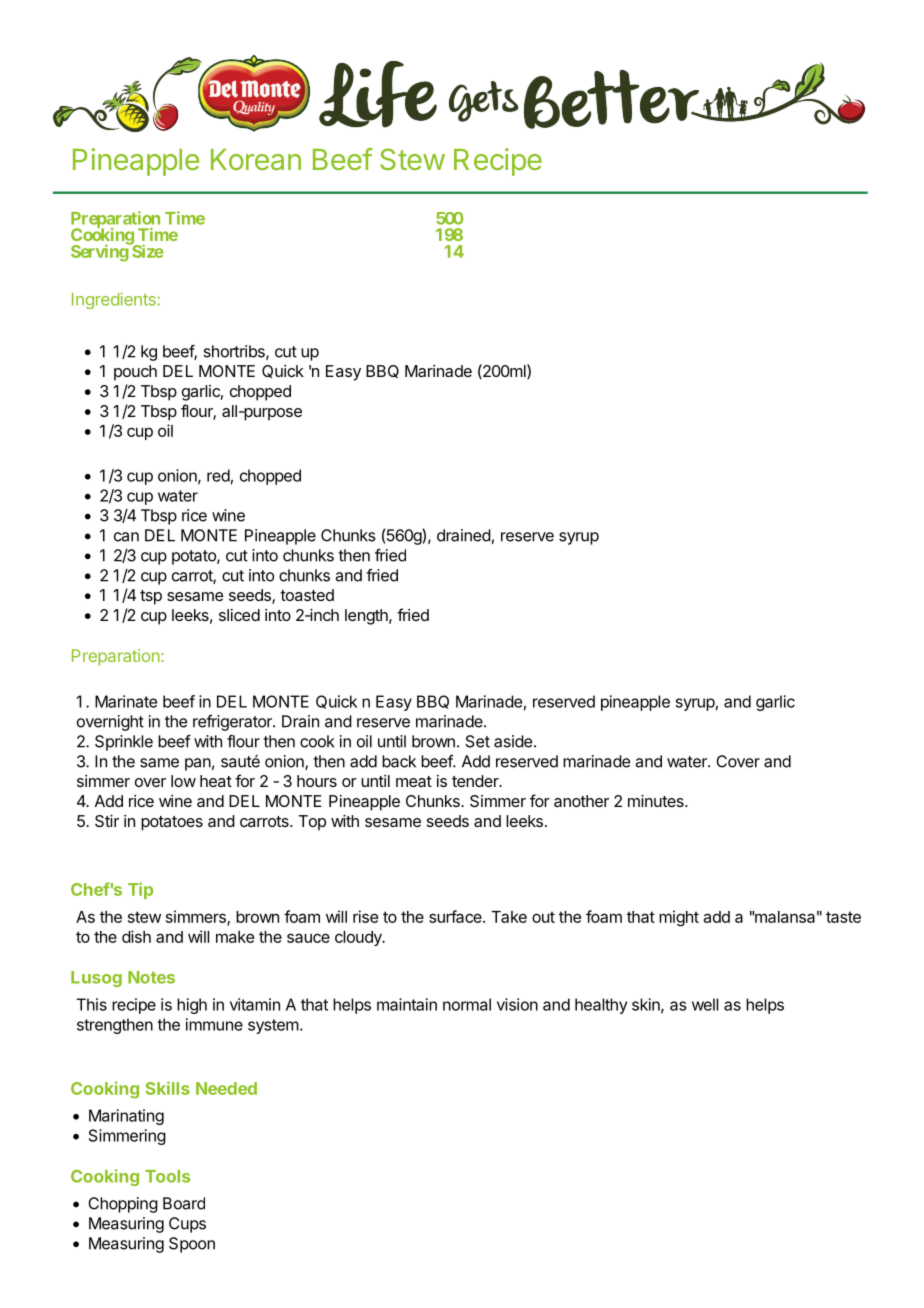 This document has height=1308, width=924. I want to click on Size, so click(147, 250).
